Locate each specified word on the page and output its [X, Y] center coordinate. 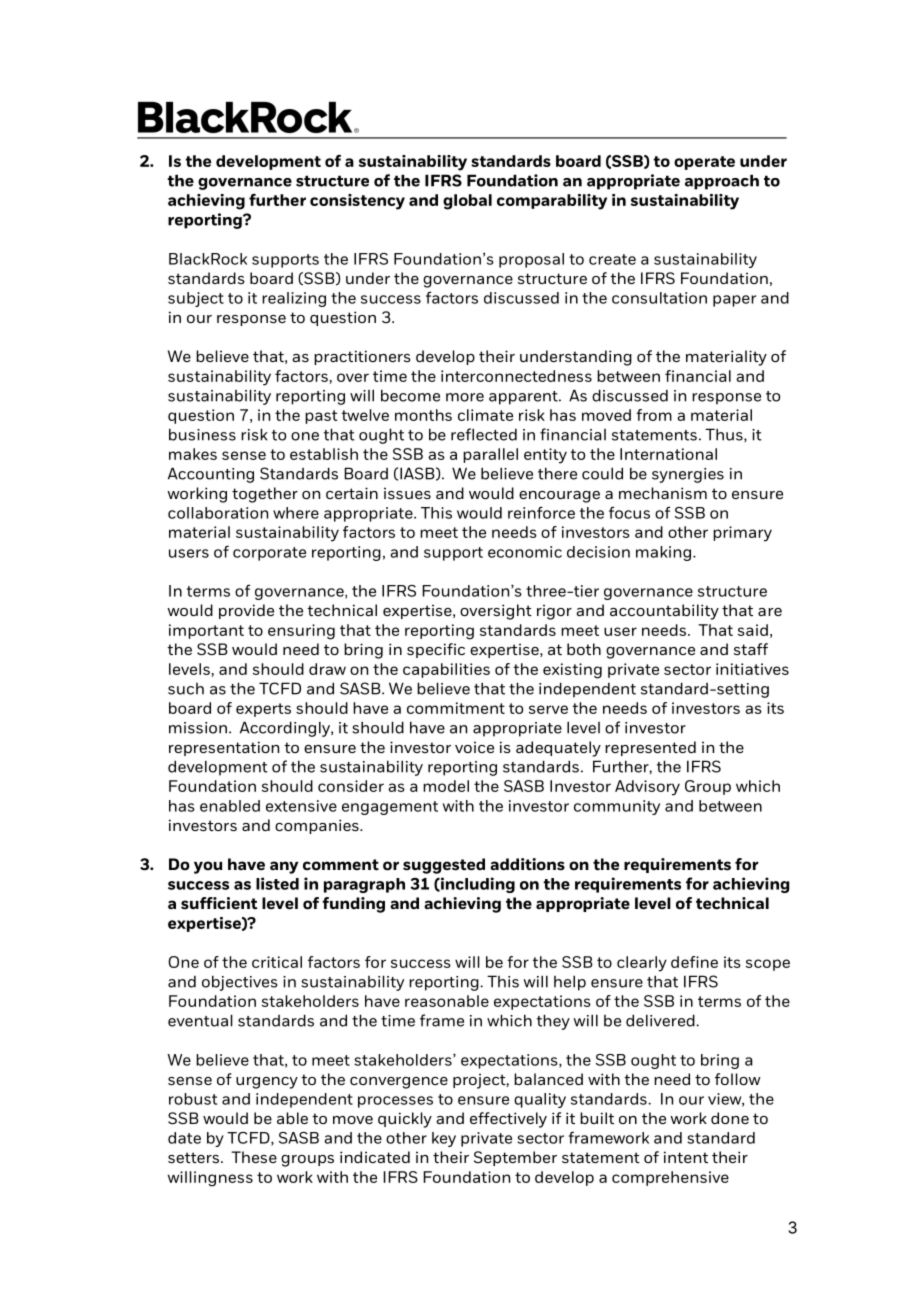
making [663, 553]
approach [722, 182]
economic [525, 552]
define [694, 962]
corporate [269, 554]
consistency [357, 202]
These [254, 1157]
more [465, 397]
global [467, 202]
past [321, 417]
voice [474, 747]
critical [277, 962]
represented [650, 748]
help [570, 983]
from [654, 415]
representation [224, 748]
